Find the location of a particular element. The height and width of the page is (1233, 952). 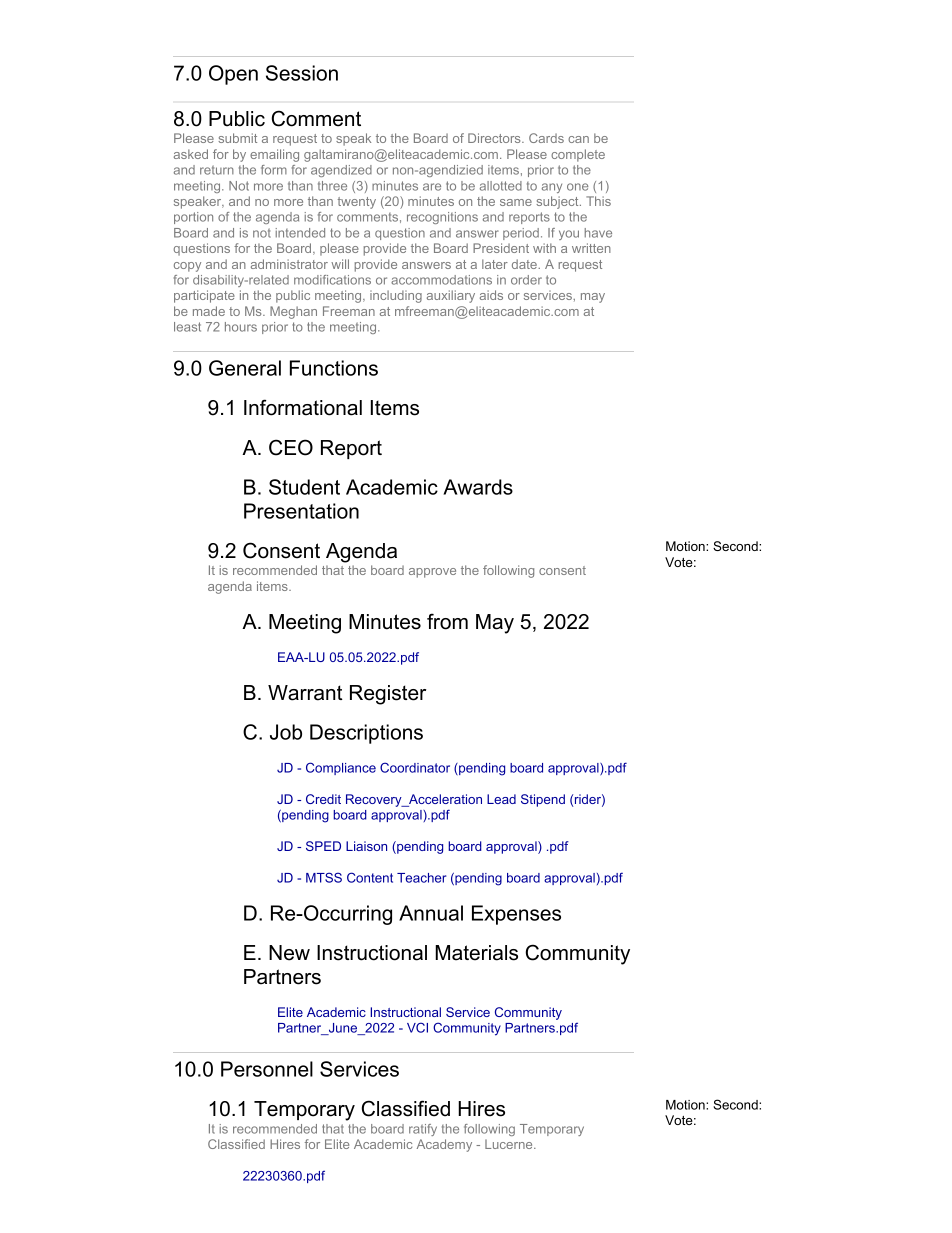

Open is located at coordinates (233, 75).
